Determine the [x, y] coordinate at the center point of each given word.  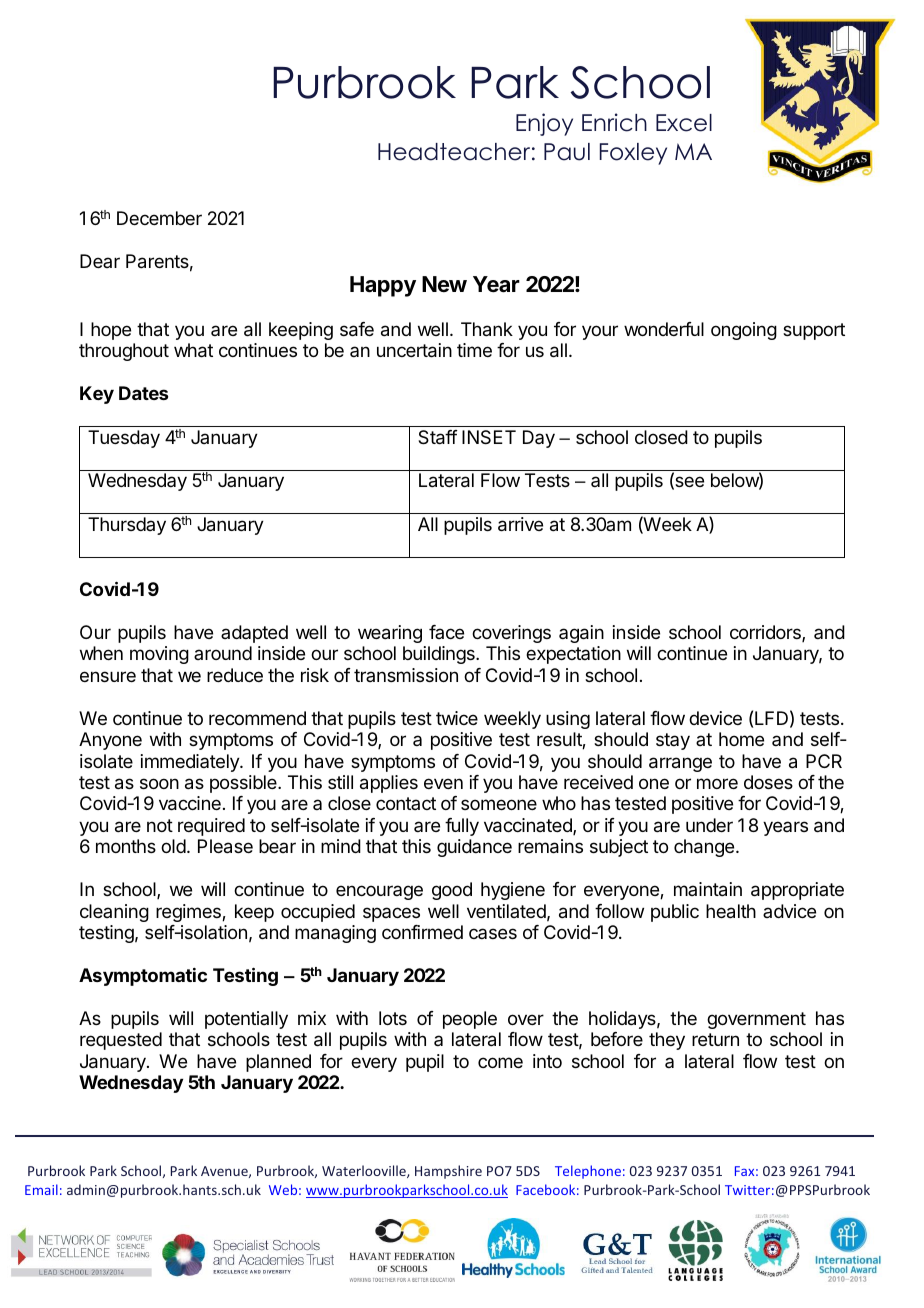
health [731, 911]
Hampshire [448, 1172]
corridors [766, 633]
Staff [438, 437]
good [452, 891]
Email [41, 1189]
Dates [143, 393]
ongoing [744, 331]
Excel [684, 123]
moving [159, 655]
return [715, 1039]
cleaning [114, 913]
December [159, 218]
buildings [440, 655]
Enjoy [544, 124]
